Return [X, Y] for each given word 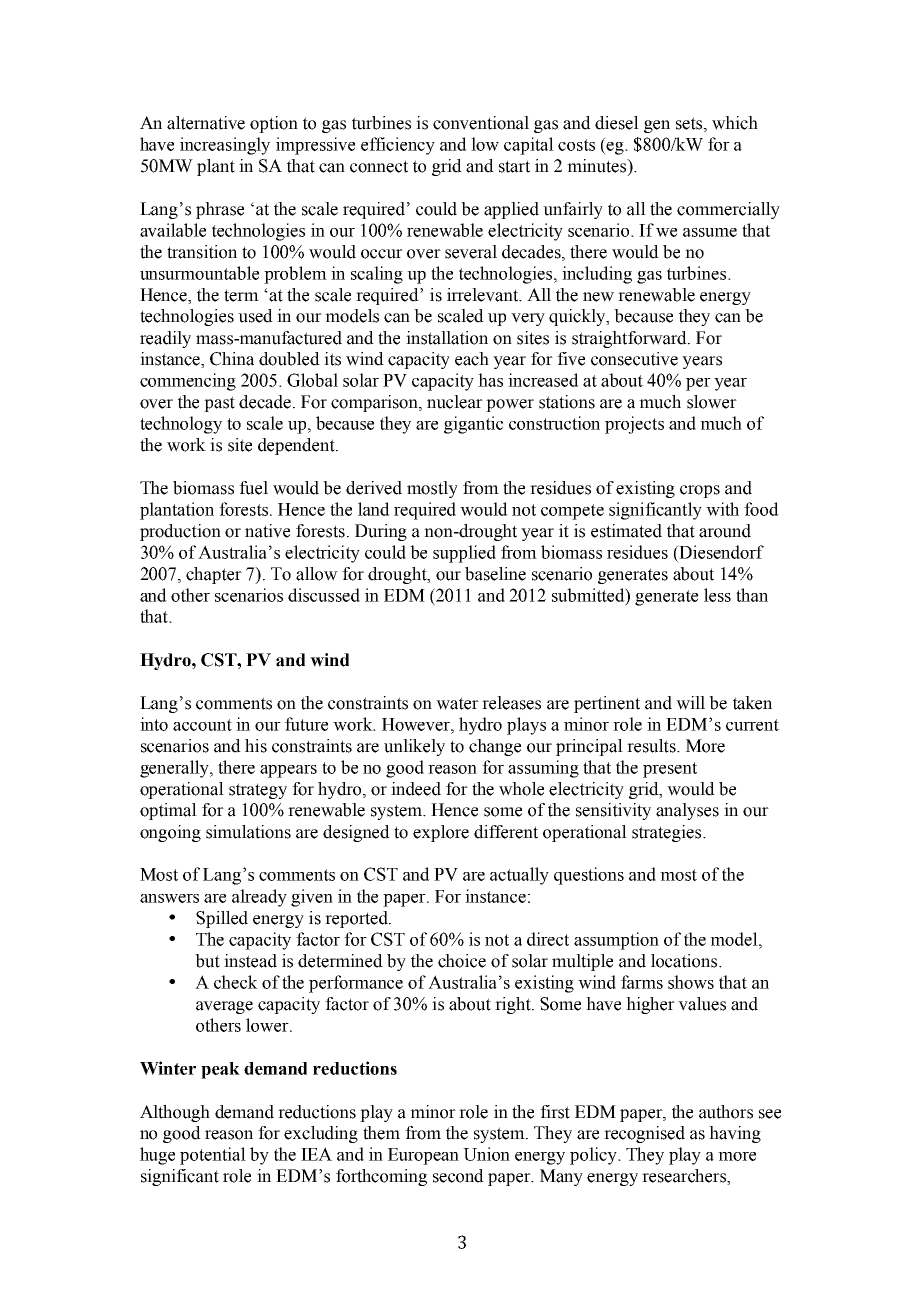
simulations [248, 832]
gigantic [473, 425]
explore [441, 833]
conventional [481, 123]
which [735, 123]
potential [213, 1156]
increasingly [225, 146]
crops [700, 491]
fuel [253, 488]
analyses [687, 811]
